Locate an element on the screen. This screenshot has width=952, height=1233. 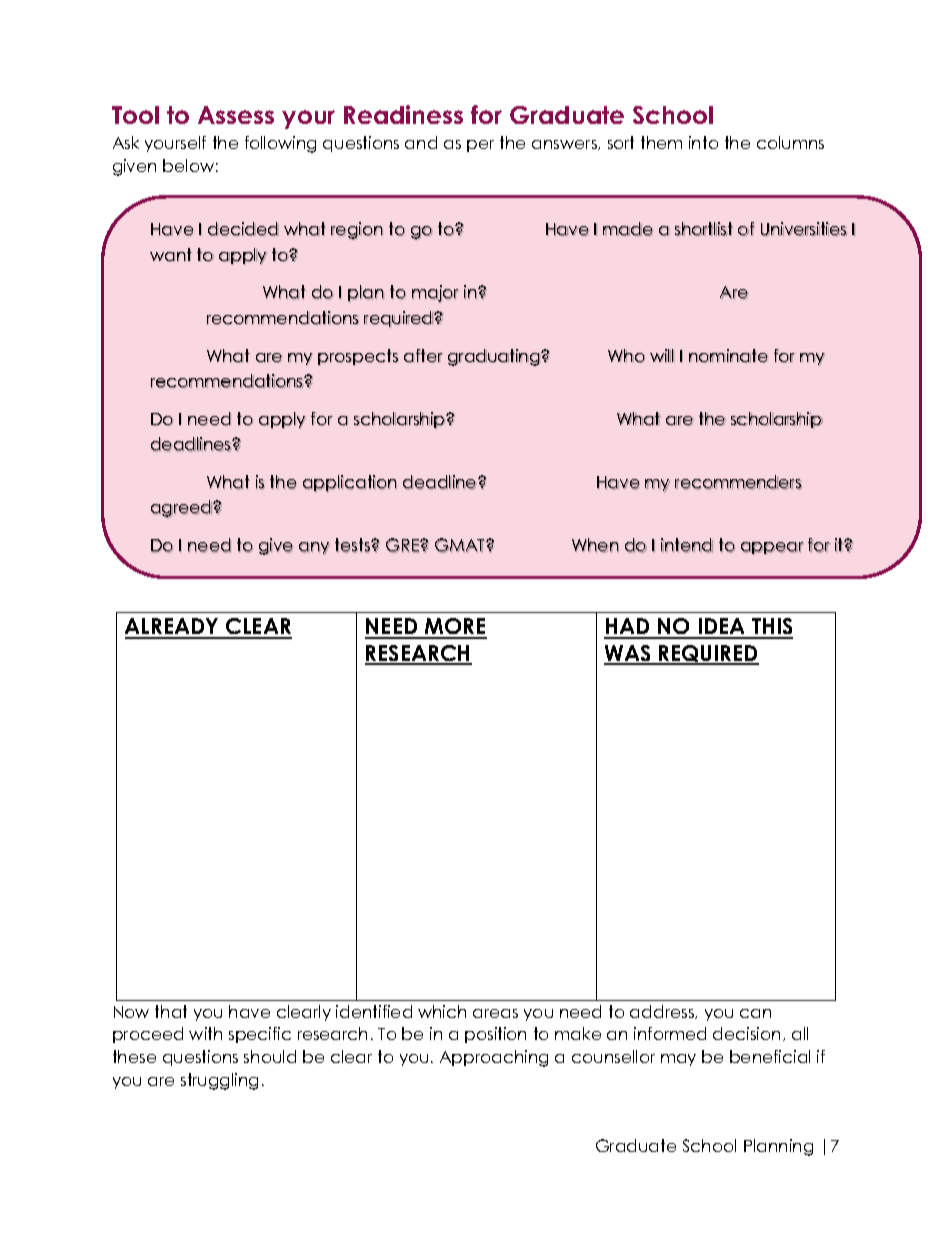
with is located at coordinates (205, 1033).
